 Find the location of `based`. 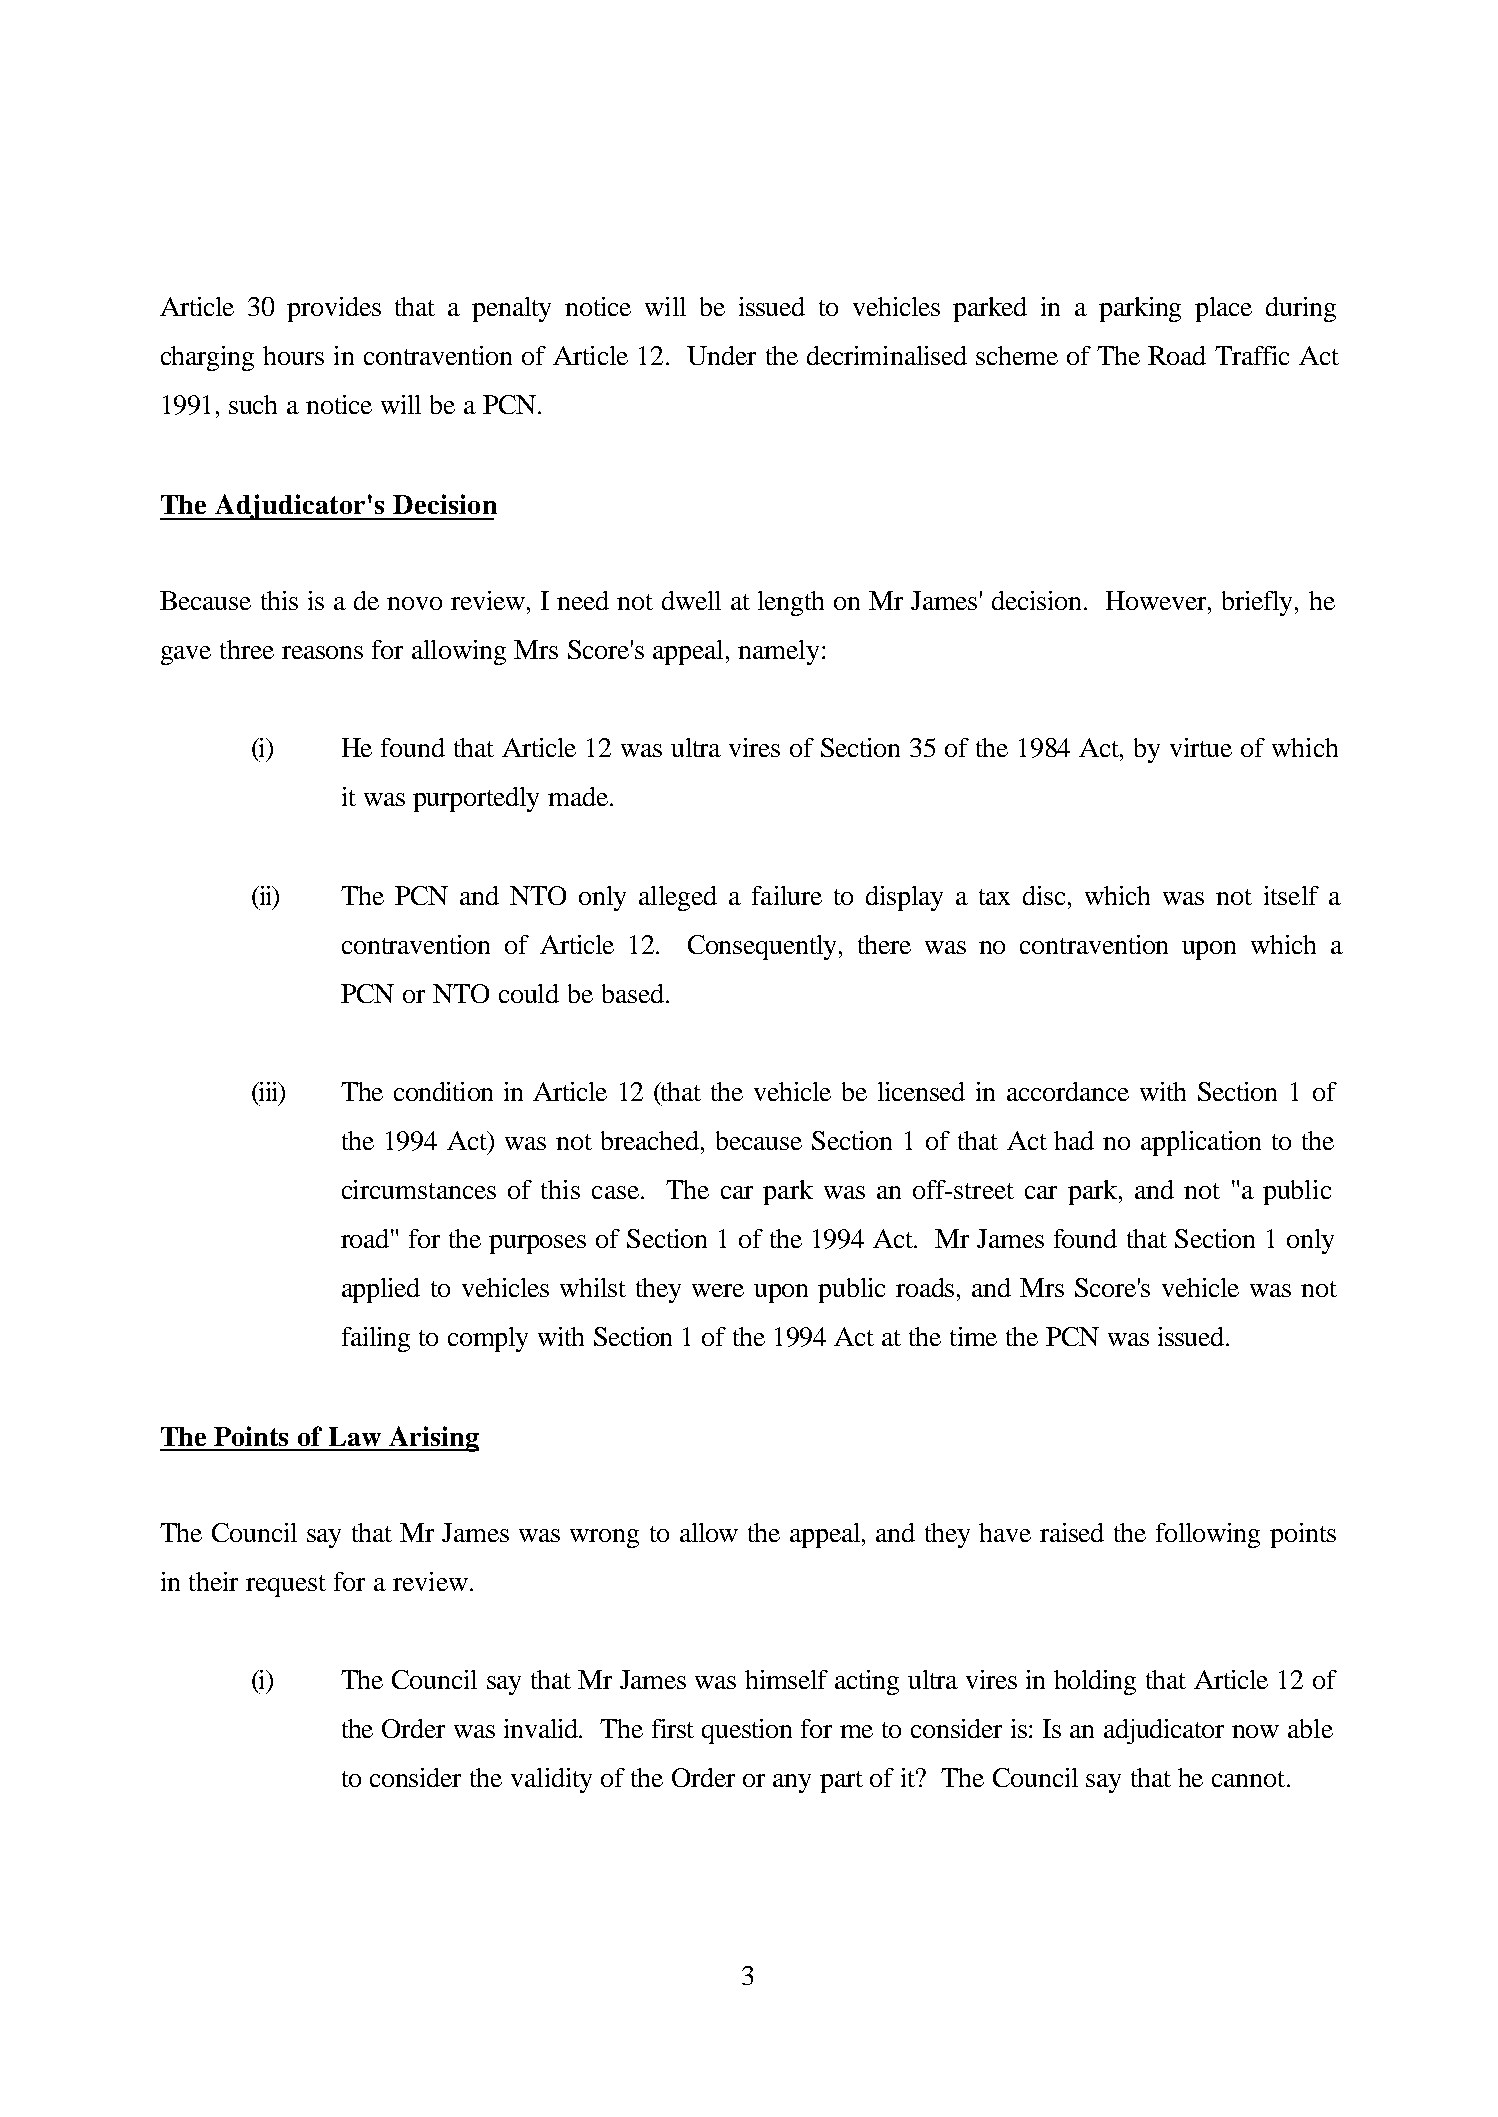

based is located at coordinates (634, 993).
